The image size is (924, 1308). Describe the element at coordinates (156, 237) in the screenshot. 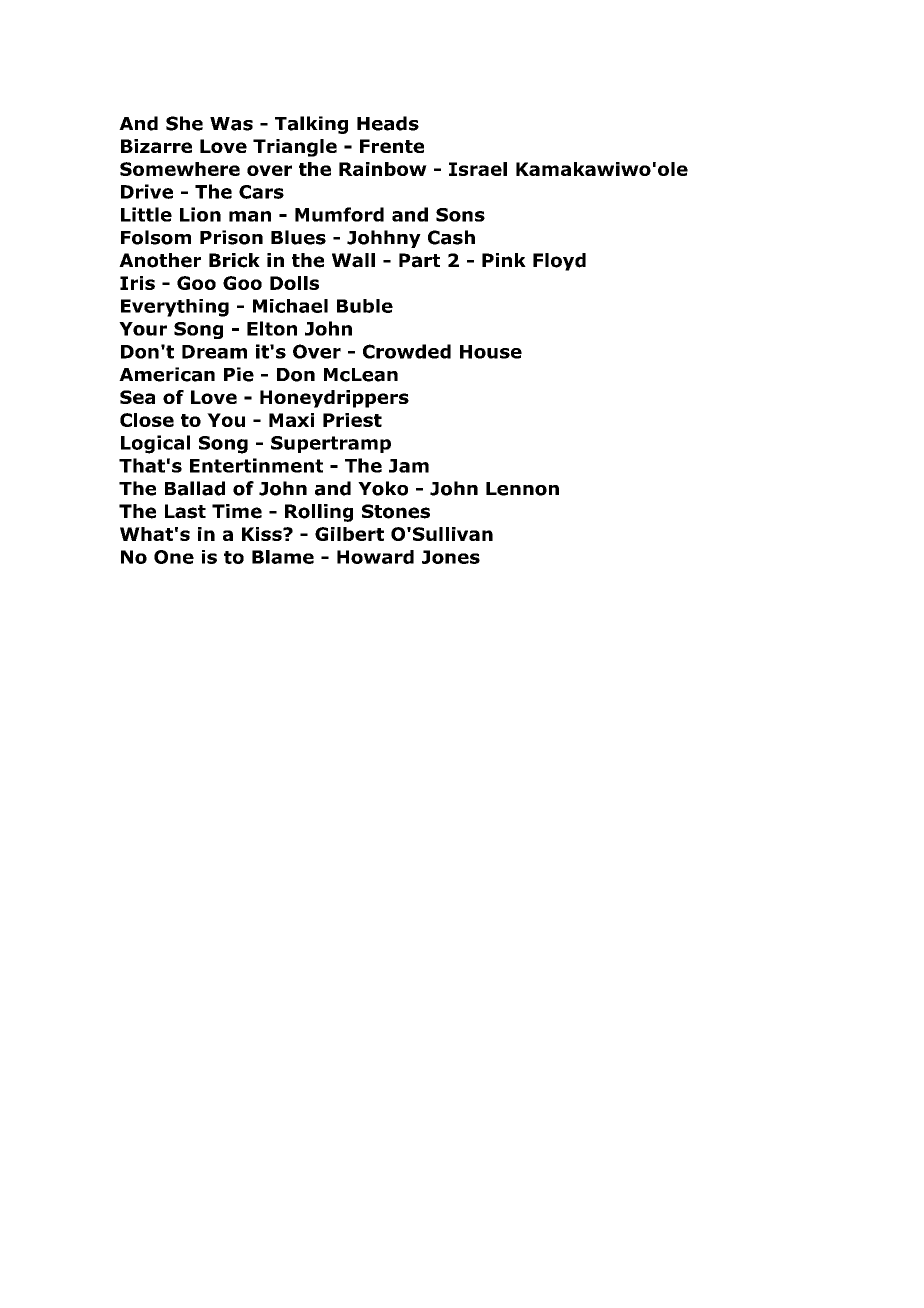

I see `Folsom` at that location.
